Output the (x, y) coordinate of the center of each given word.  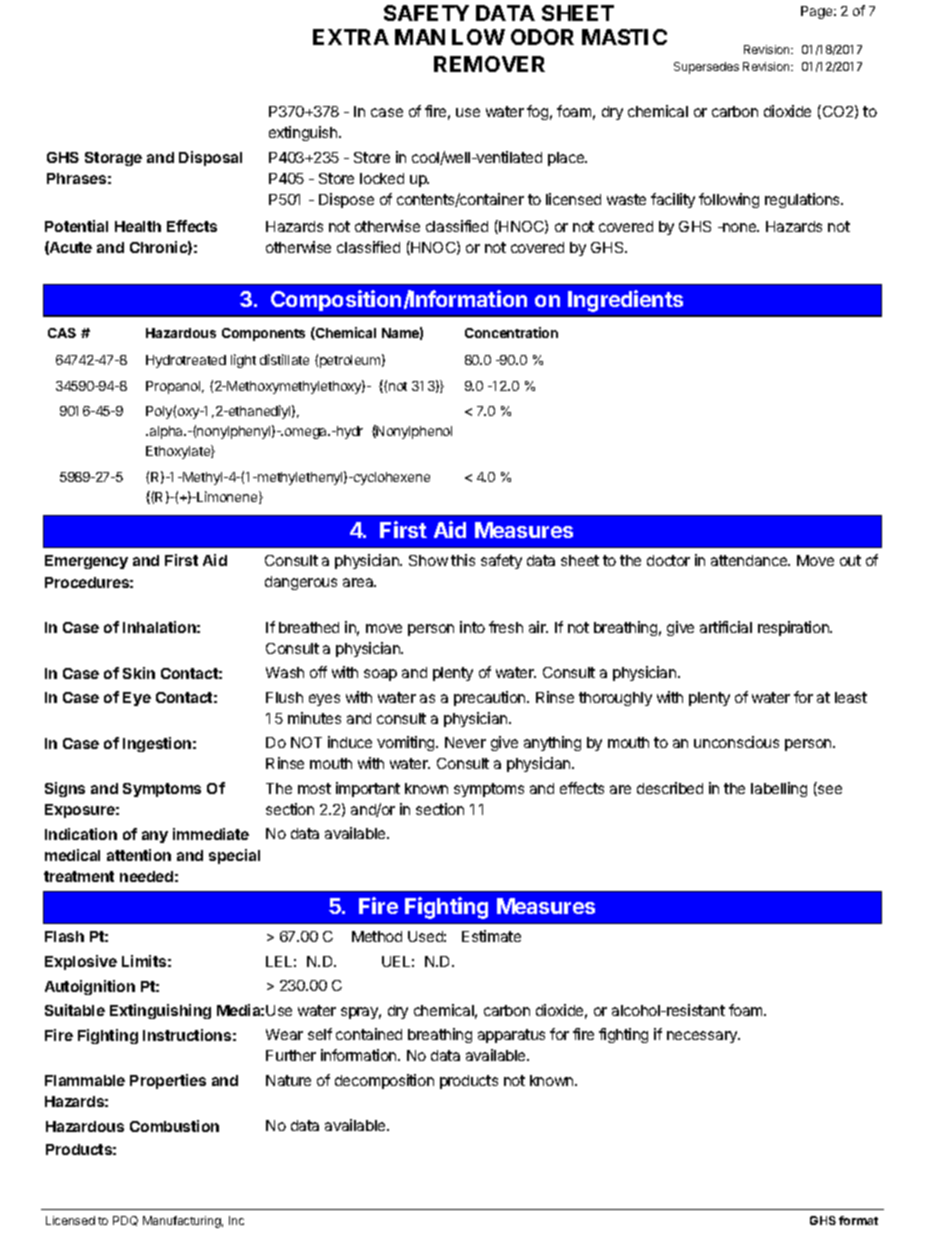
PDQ (125, 1221)
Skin (139, 673)
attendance (750, 560)
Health (138, 226)
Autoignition (90, 987)
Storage (113, 159)
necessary (703, 1037)
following (729, 200)
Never (465, 742)
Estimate (491, 936)
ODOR (542, 37)
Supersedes (706, 68)
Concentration (511, 332)
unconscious (736, 742)
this (463, 560)
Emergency (86, 562)
